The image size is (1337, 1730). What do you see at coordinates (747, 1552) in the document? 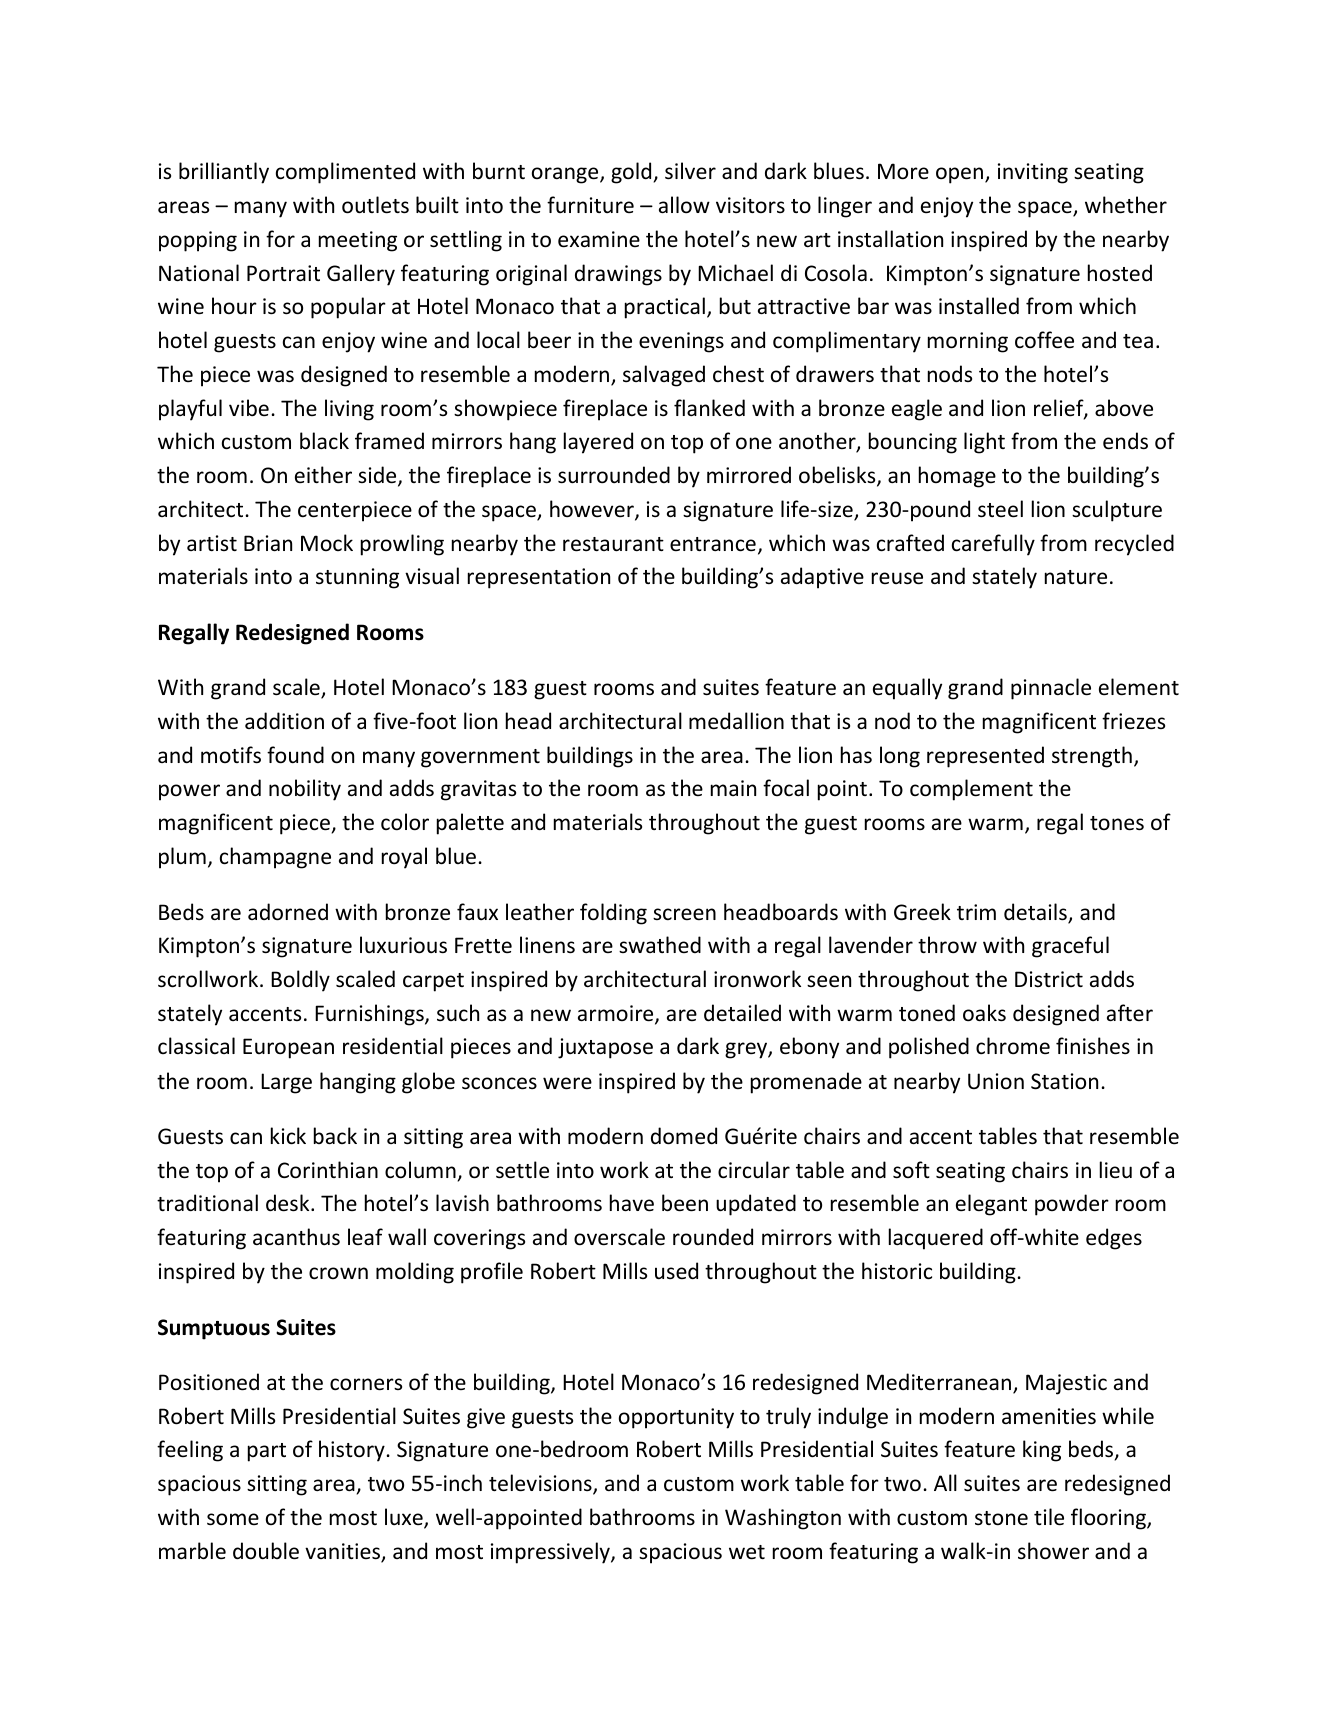
I see `wet` at bounding box center [747, 1552].
